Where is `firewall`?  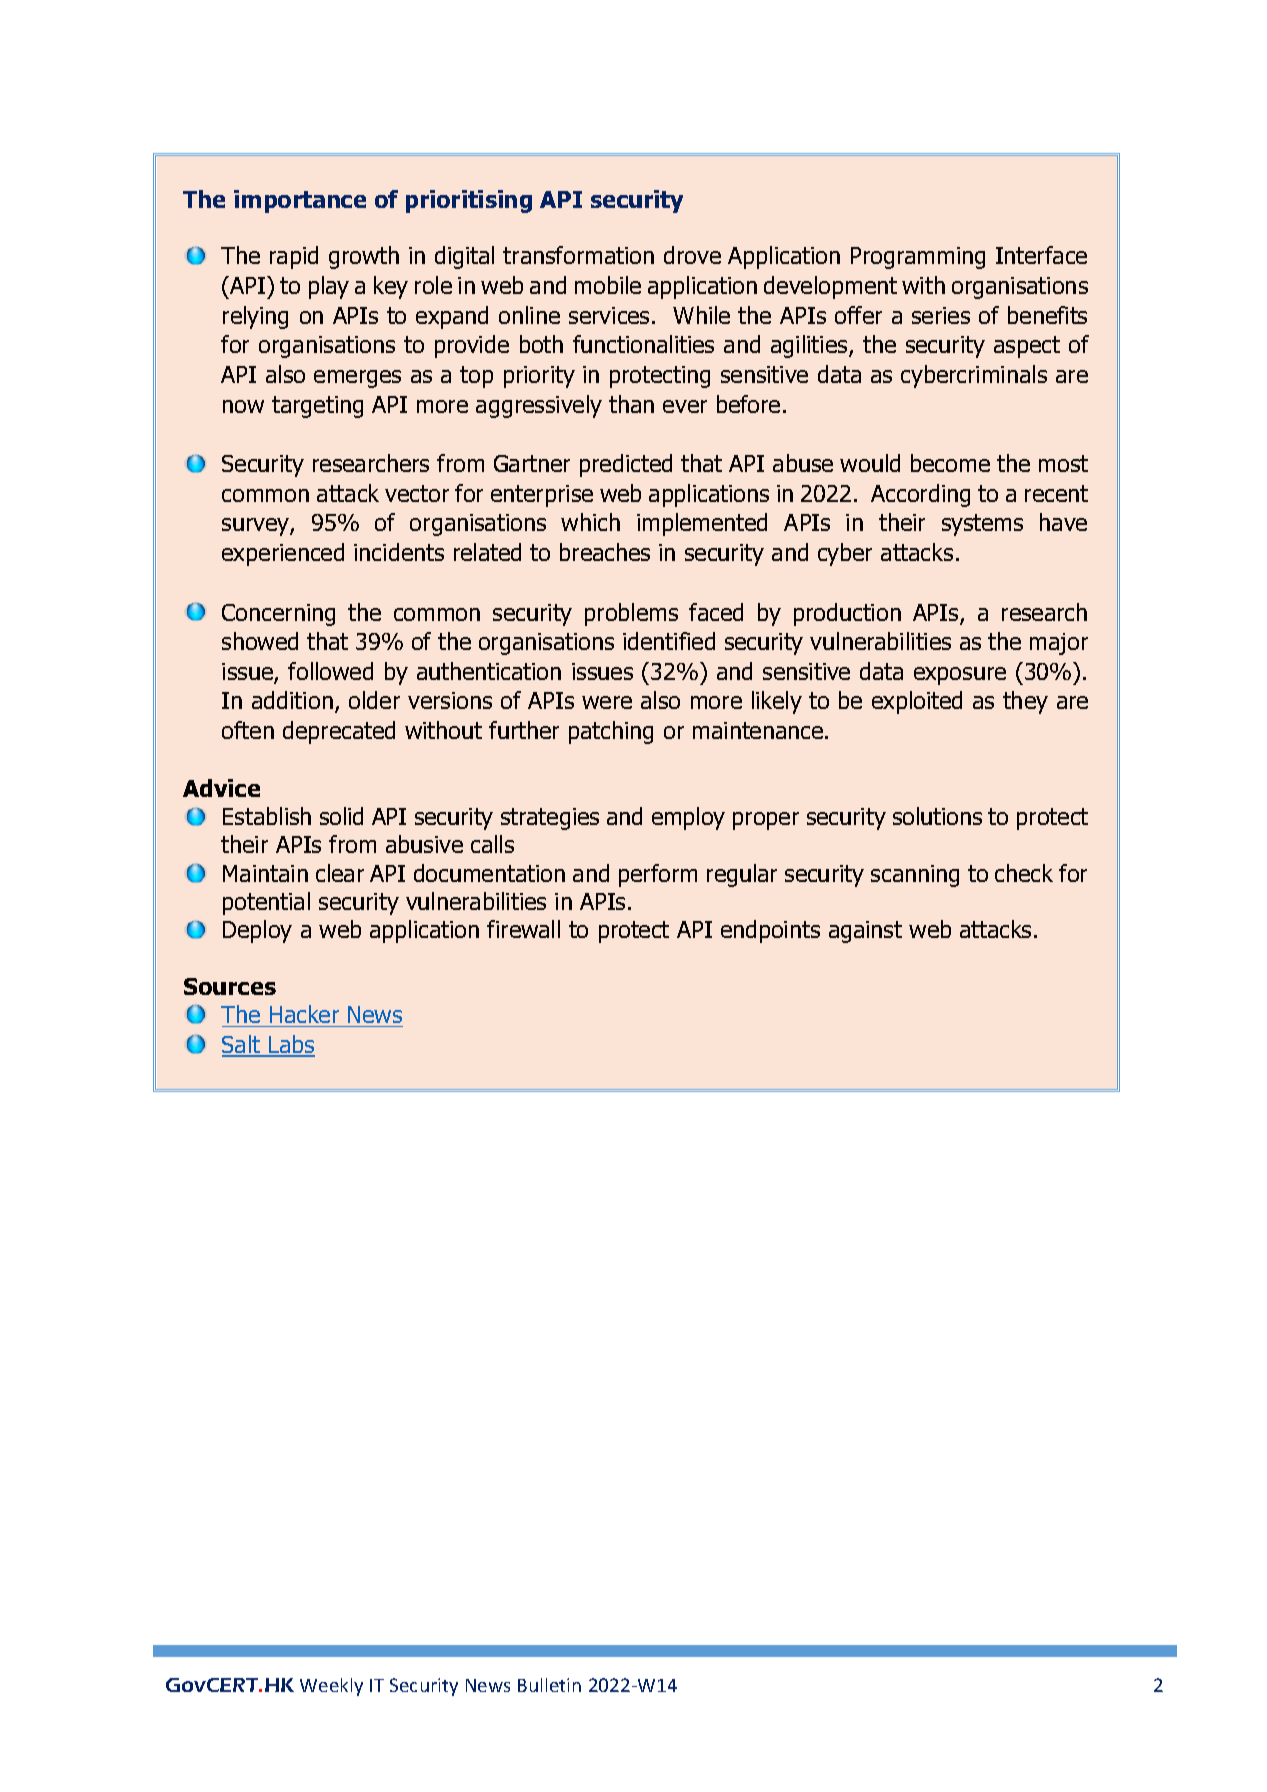
firewall is located at coordinates (523, 929).
